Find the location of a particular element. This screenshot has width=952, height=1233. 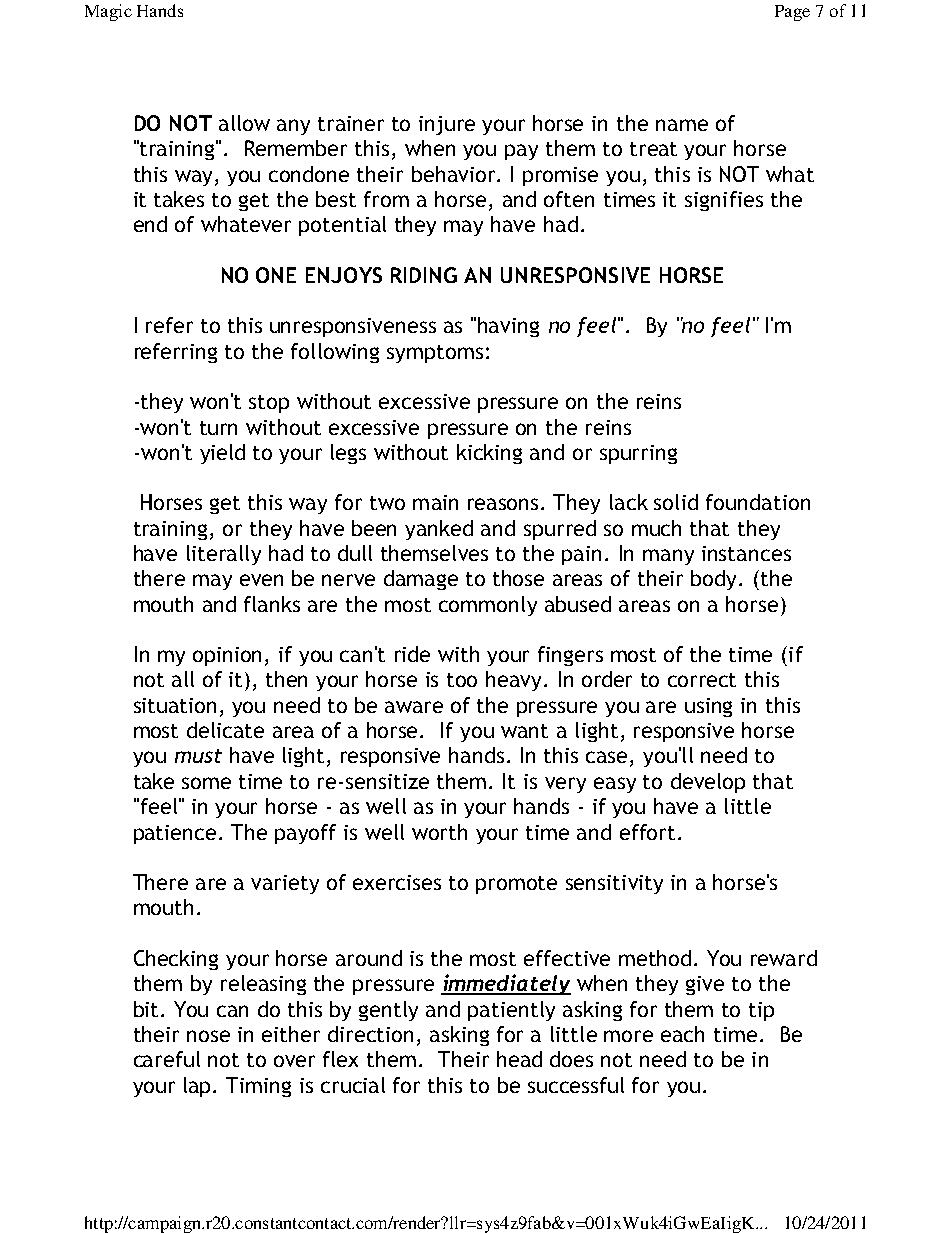

head is located at coordinates (519, 1059).
